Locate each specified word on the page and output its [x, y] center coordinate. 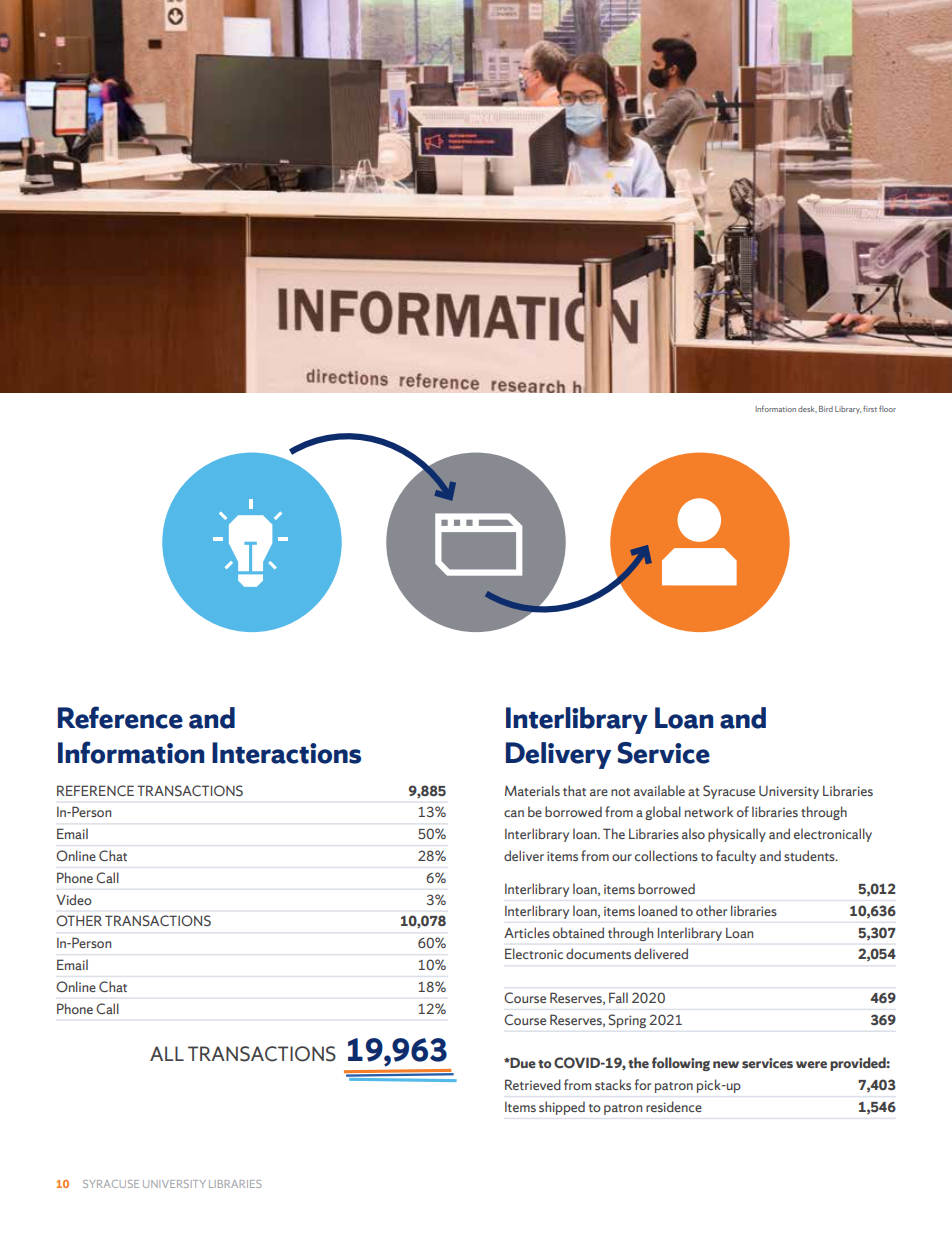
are [599, 792]
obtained [578, 932]
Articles [527, 932]
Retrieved [533, 1084]
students [810, 855]
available [659, 790]
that [574, 790]
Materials [532, 790]
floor [887, 409]
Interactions [286, 753]
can [514, 813]
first [870, 409]
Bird [826, 409]
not [620, 792]
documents [598, 953]
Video [74, 899]
